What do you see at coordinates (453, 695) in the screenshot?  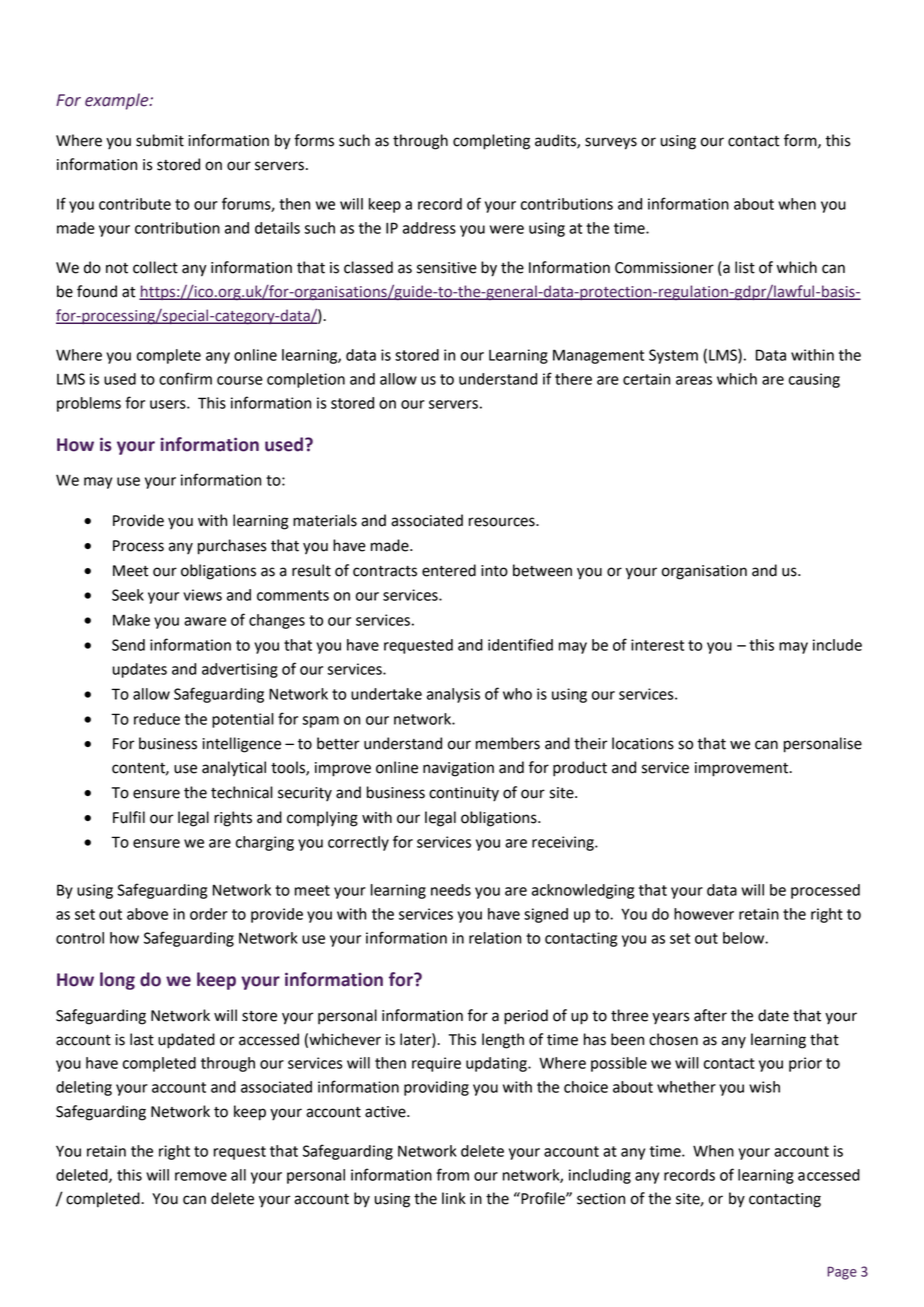 I see `analysis` at bounding box center [453, 695].
